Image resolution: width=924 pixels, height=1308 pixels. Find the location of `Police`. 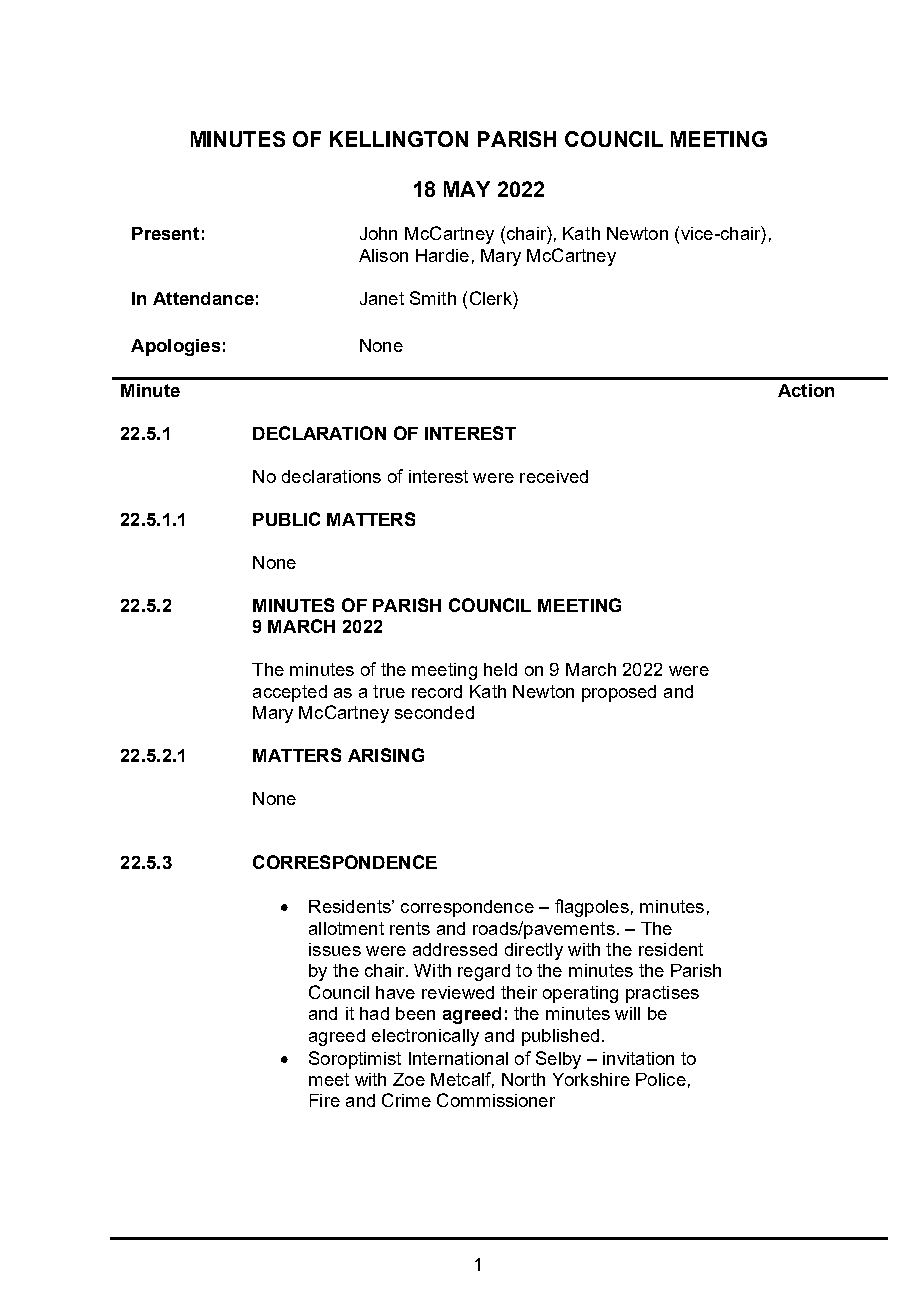

Police is located at coordinates (661, 1079).
